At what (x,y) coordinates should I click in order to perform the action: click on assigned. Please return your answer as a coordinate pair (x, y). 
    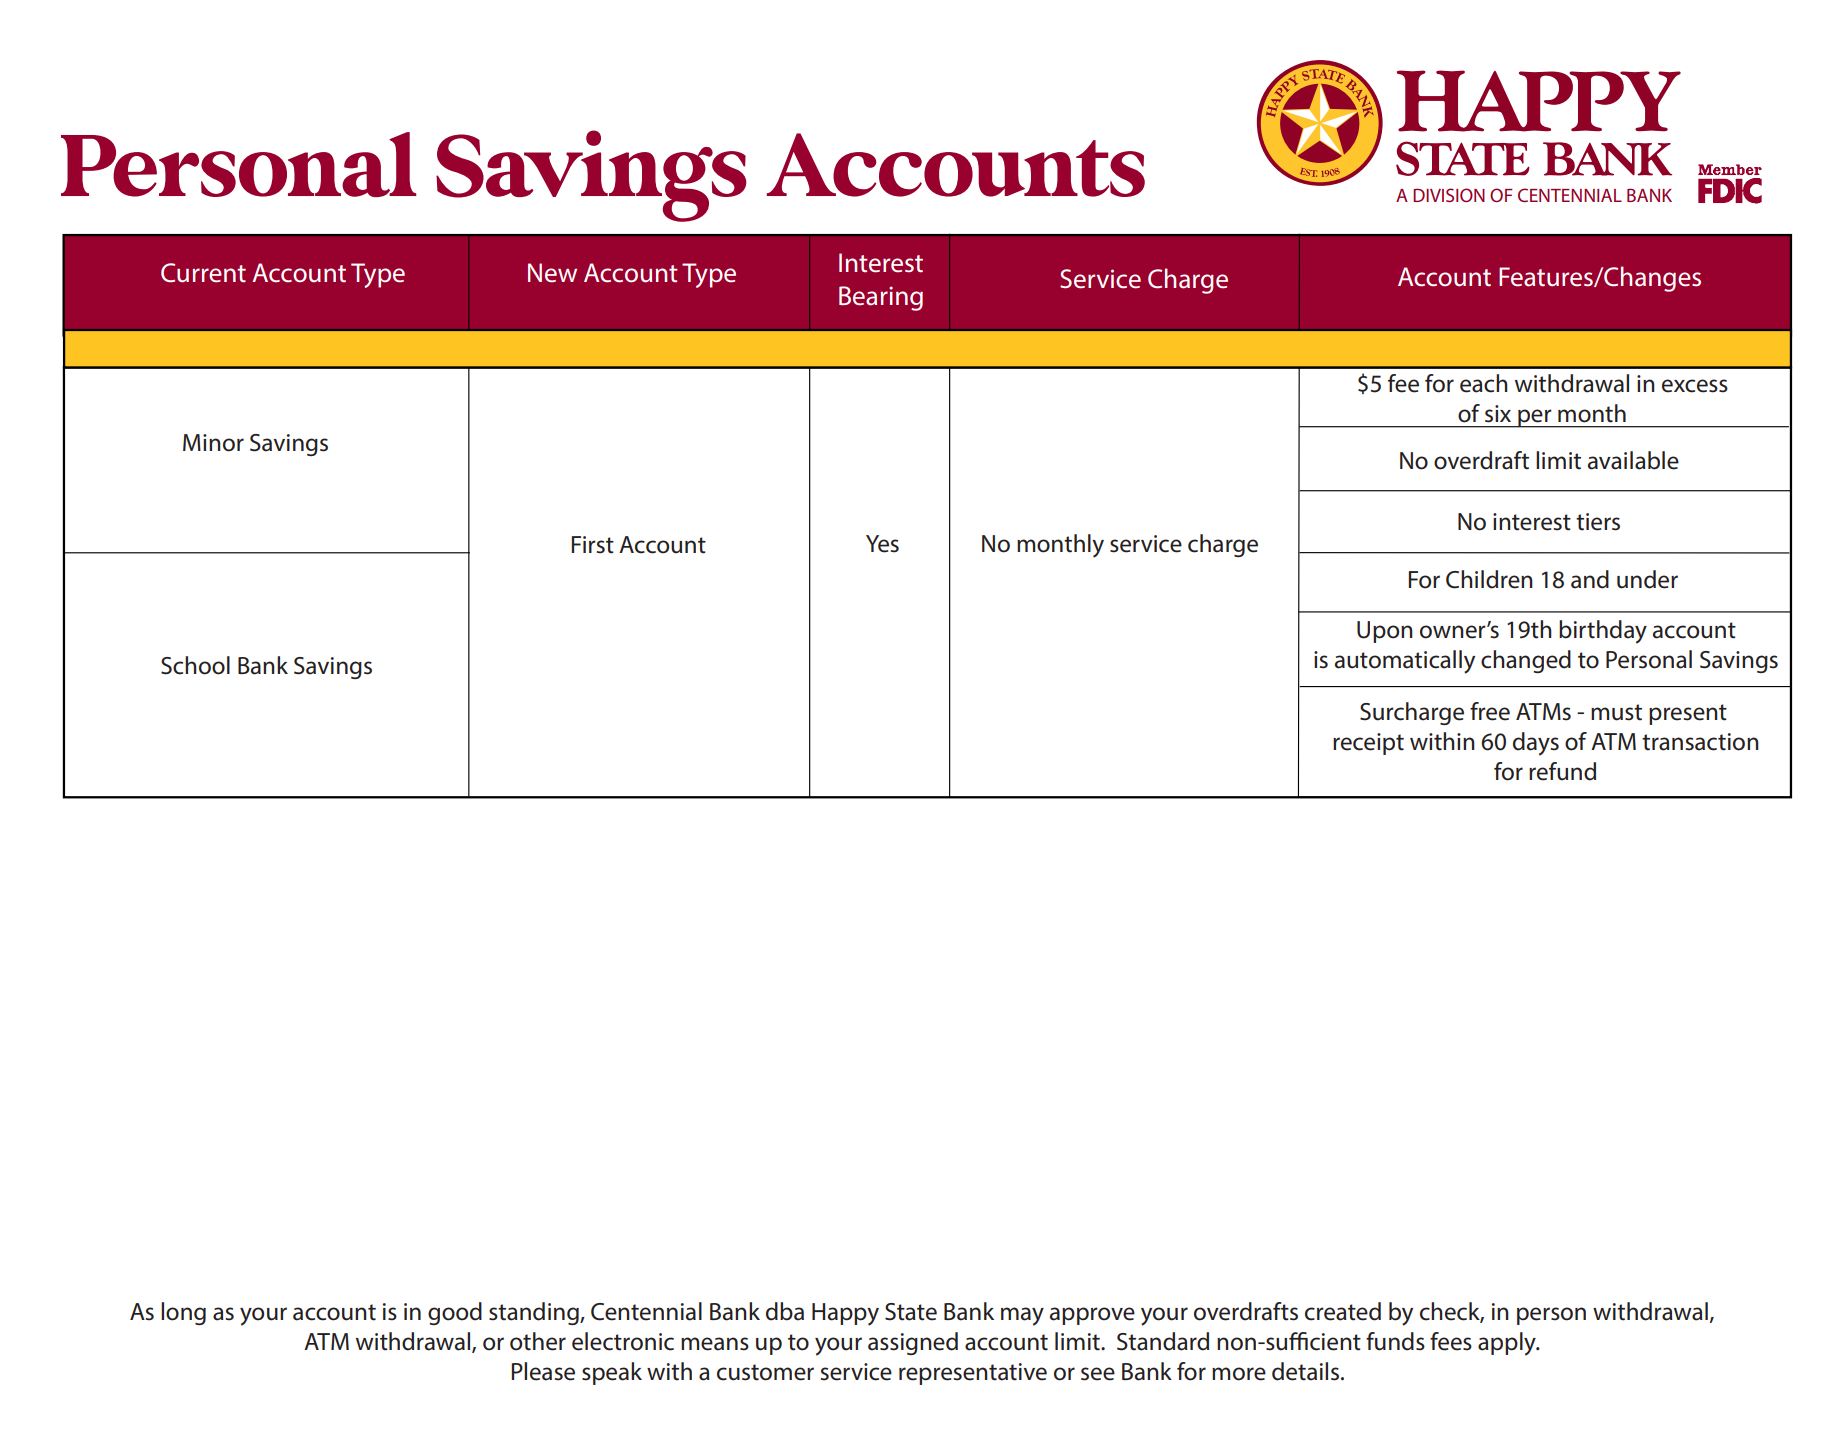
    Looking at the image, I should click on (913, 1343).
